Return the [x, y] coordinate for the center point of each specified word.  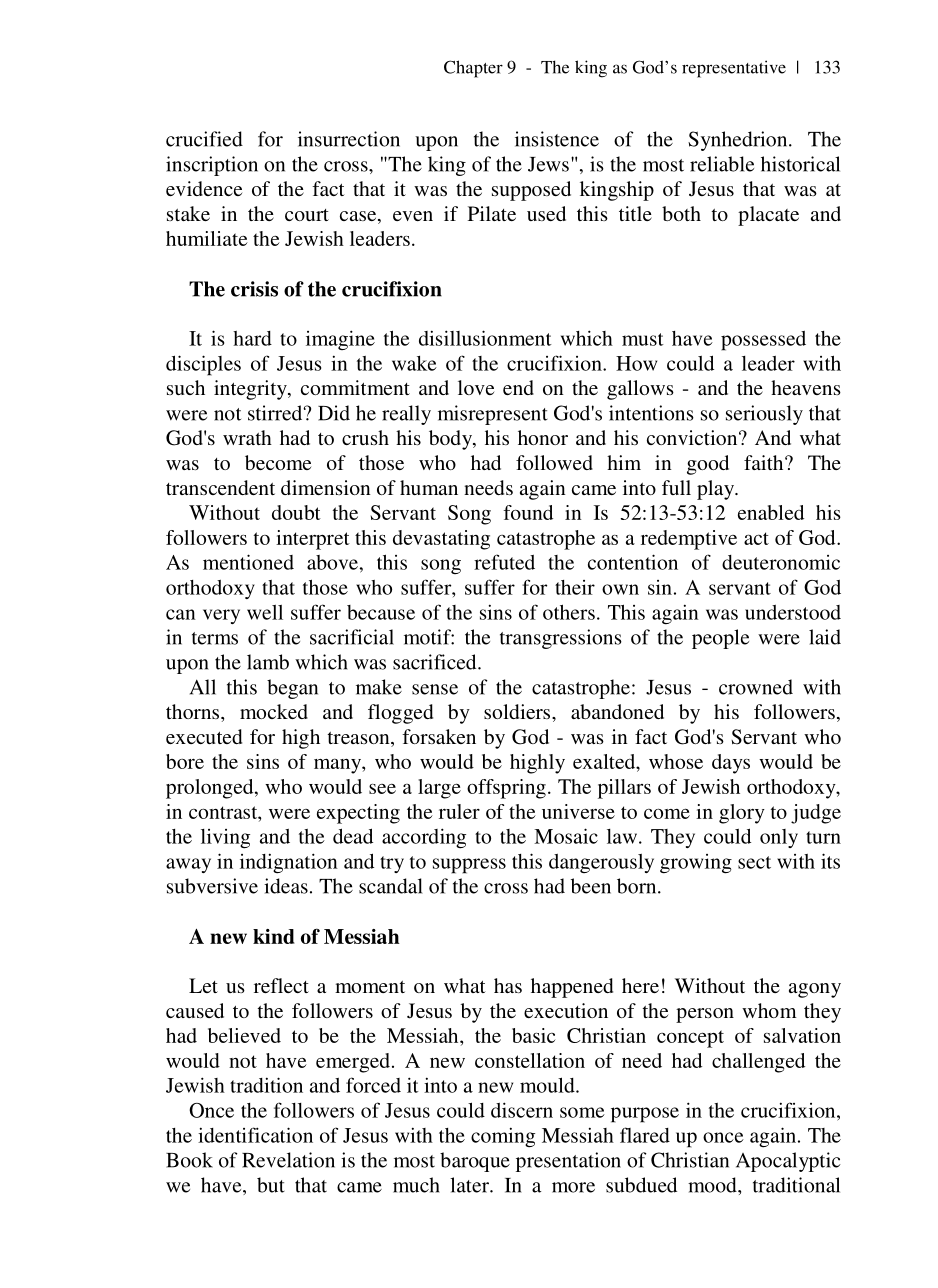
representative [734, 69]
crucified [204, 139]
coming [503, 1137]
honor [543, 437]
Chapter [473, 69]
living [225, 839]
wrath [247, 437]
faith [765, 462]
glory [742, 814]
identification [255, 1135]
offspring [506, 789]
